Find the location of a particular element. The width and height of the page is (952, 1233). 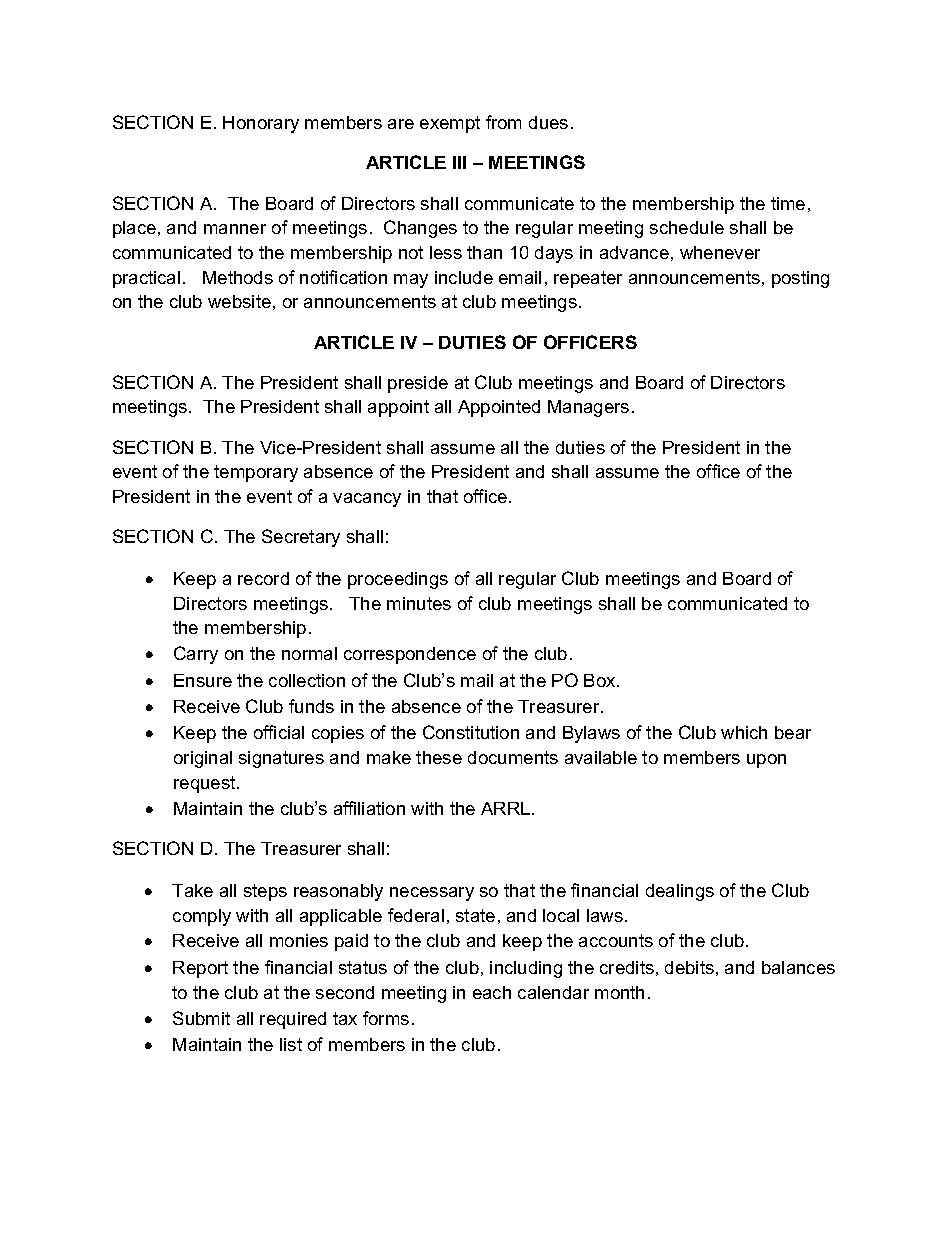

original is located at coordinates (203, 759).
